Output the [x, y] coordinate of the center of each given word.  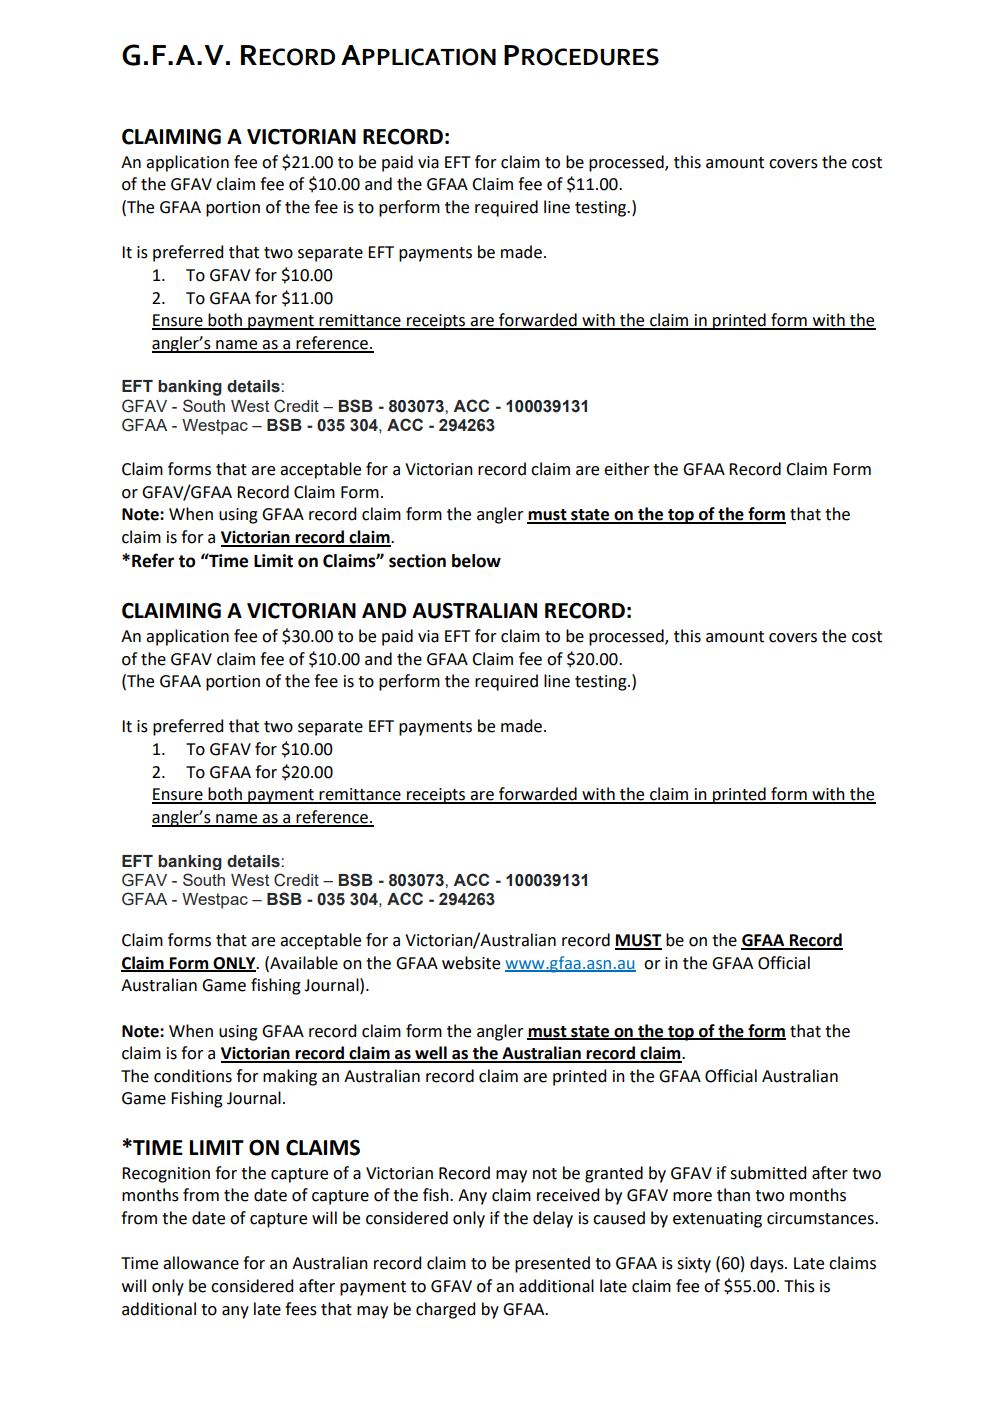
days [768, 1264]
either [627, 469]
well [431, 1054]
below [476, 561]
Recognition [166, 1175]
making [290, 1077]
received [568, 1195]
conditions [193, 1076]
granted [614, 1174]
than [733, 1195]
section [417, 561]
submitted [768, 1173]
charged [445, 1310]
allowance [201, 1263]
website [471, 963]
